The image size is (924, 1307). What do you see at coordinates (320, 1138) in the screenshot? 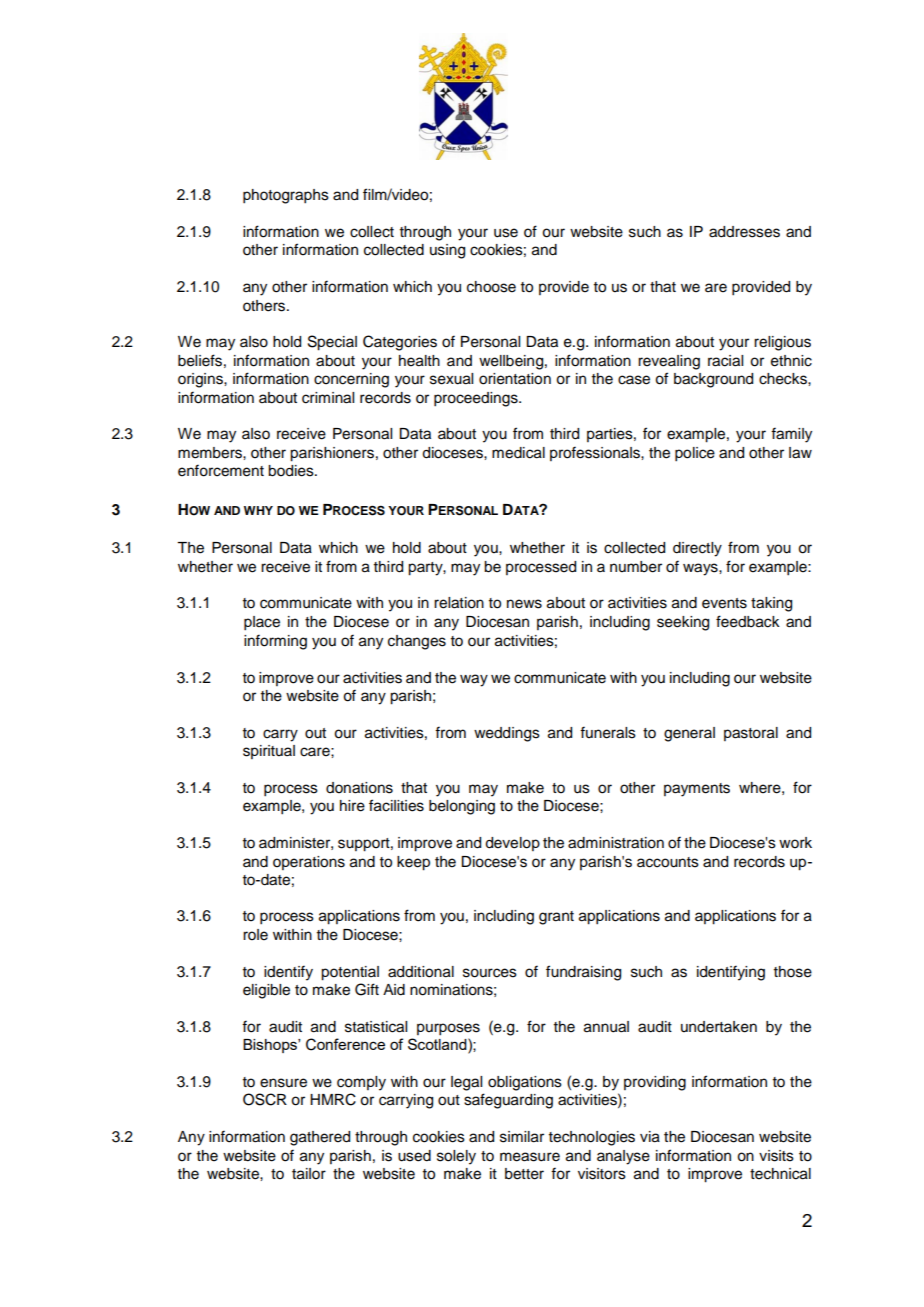
I see `gathered` at bounding box center [320, 1138].
